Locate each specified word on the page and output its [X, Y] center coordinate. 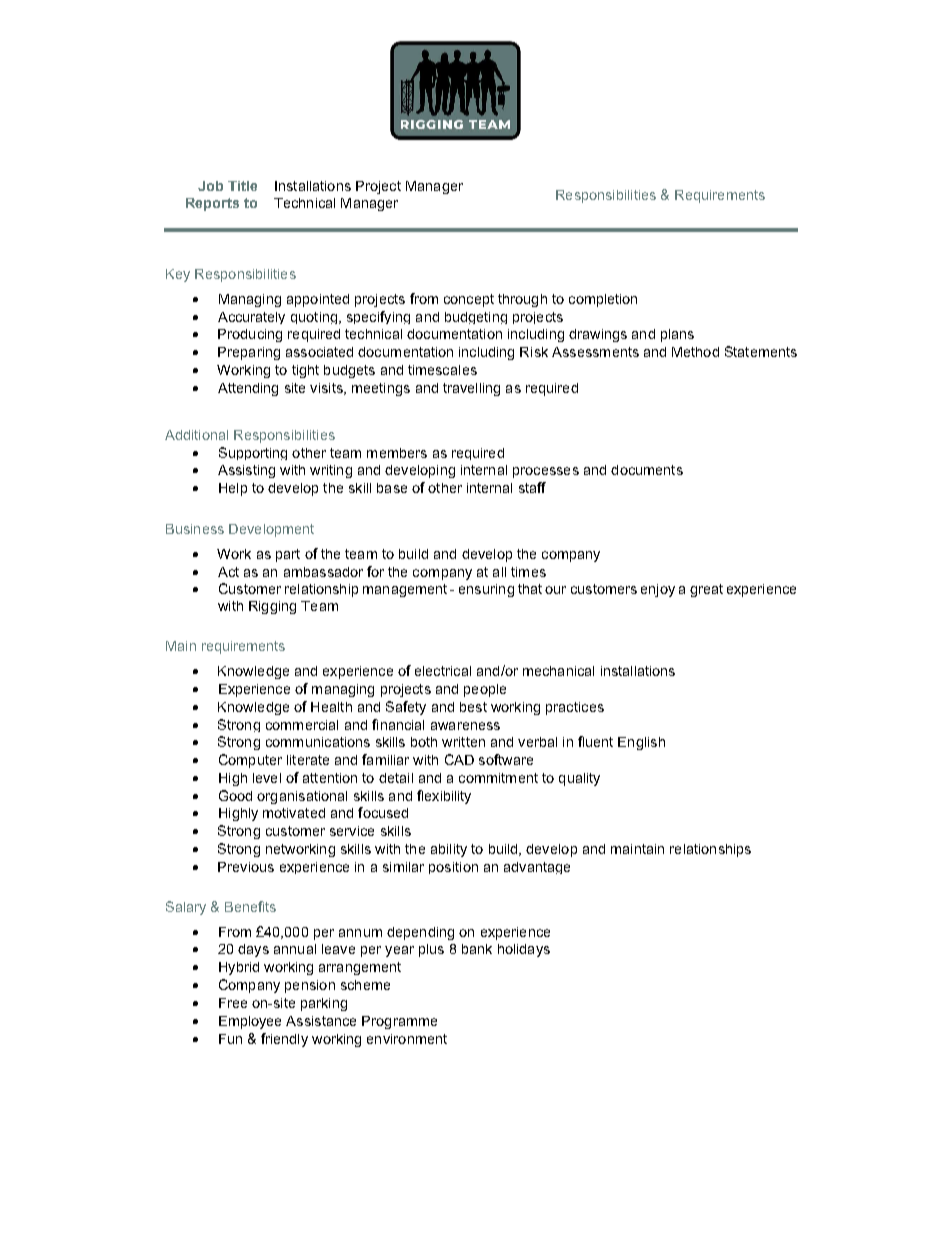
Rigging [272, 607]
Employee [250, 1022]
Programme [399, 1022]
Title [242, 186]
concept [469, 300]
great [706, 590]
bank [477, 949]
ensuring [486, 590]
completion [603, 300]
